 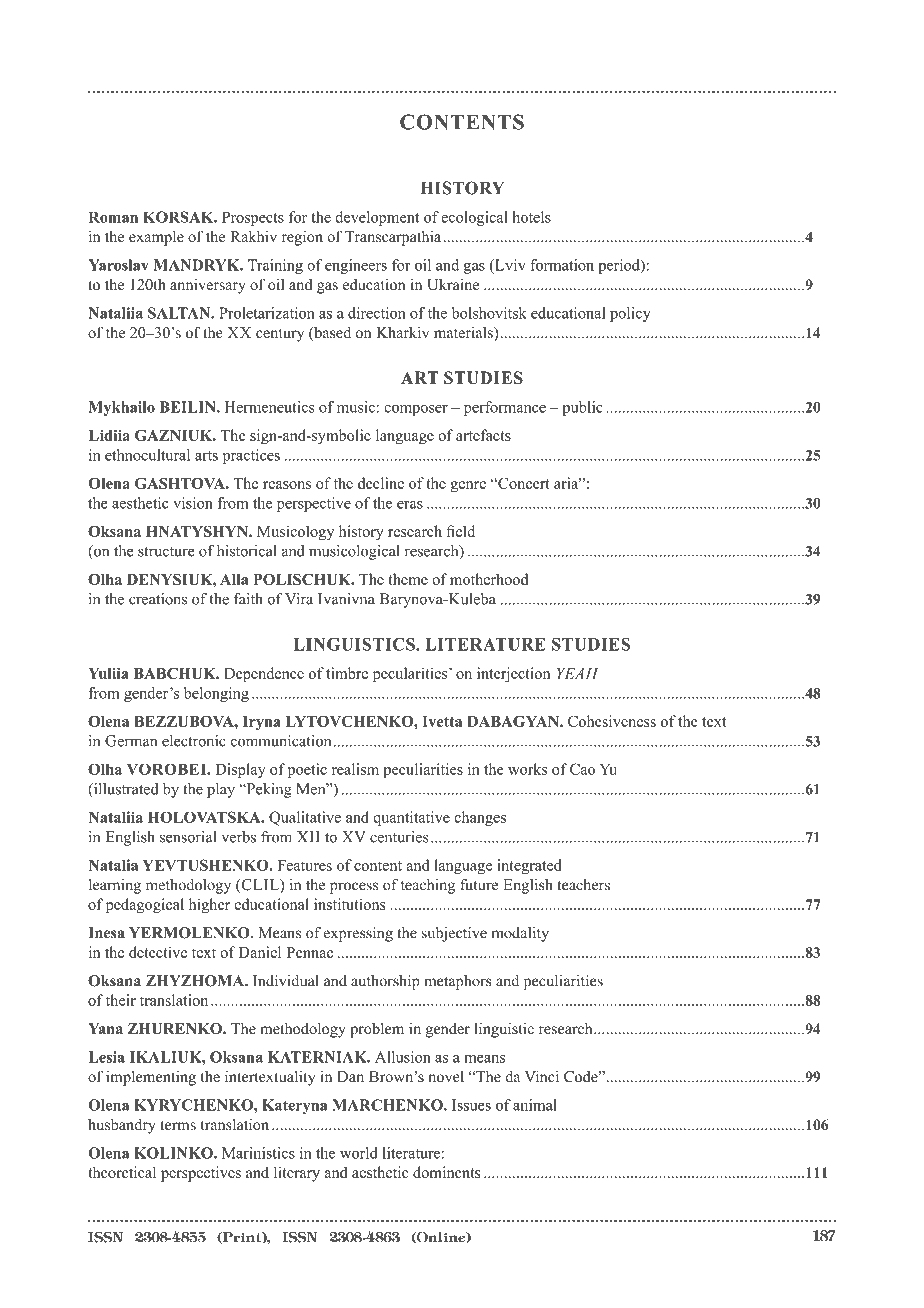 What do you see at coordinates (356, 266) in the screenshot?
I see `engineers` at bounding box center [356, 266].
